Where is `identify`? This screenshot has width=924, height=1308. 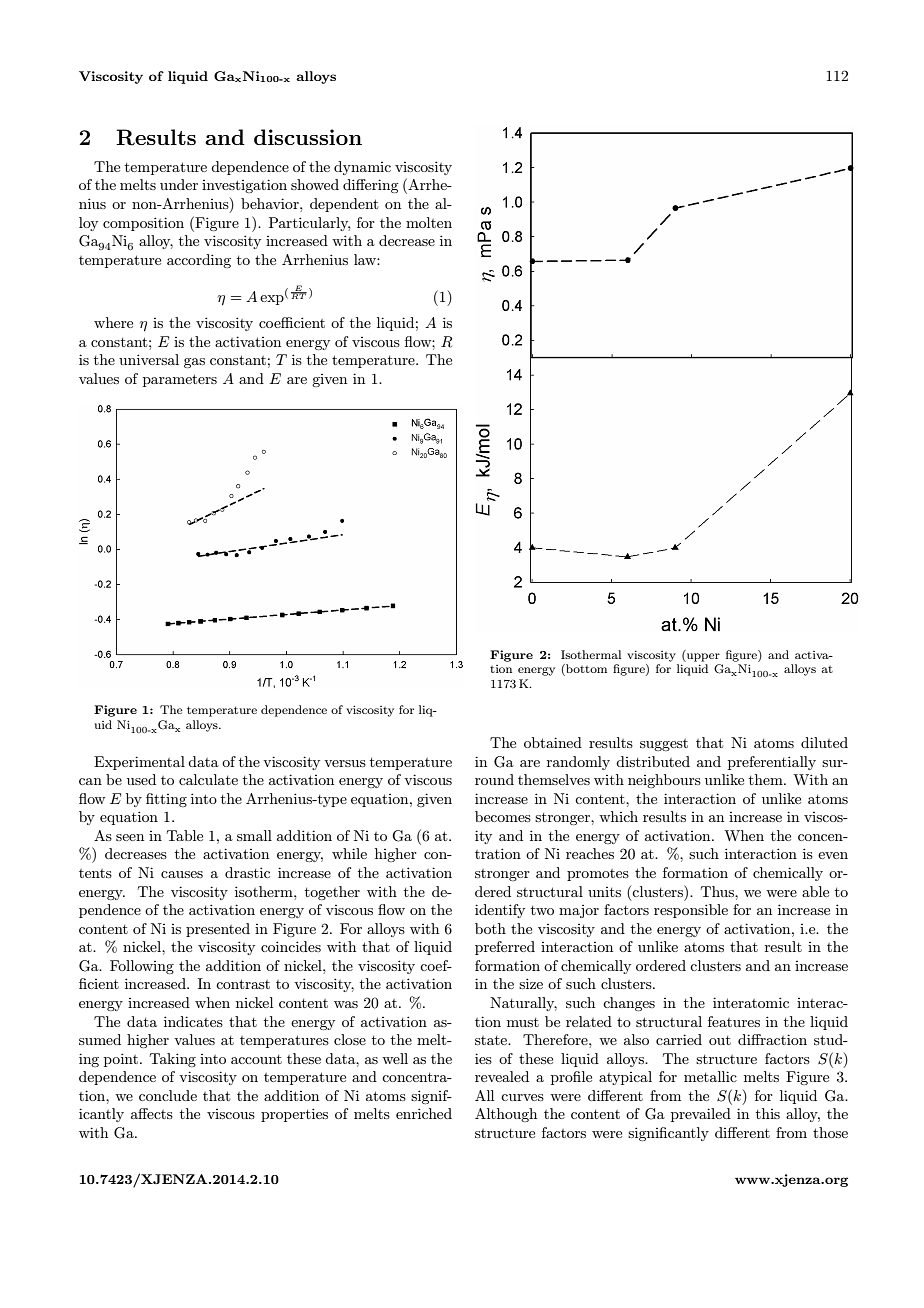 identify is located at coordinates (500, 911).
